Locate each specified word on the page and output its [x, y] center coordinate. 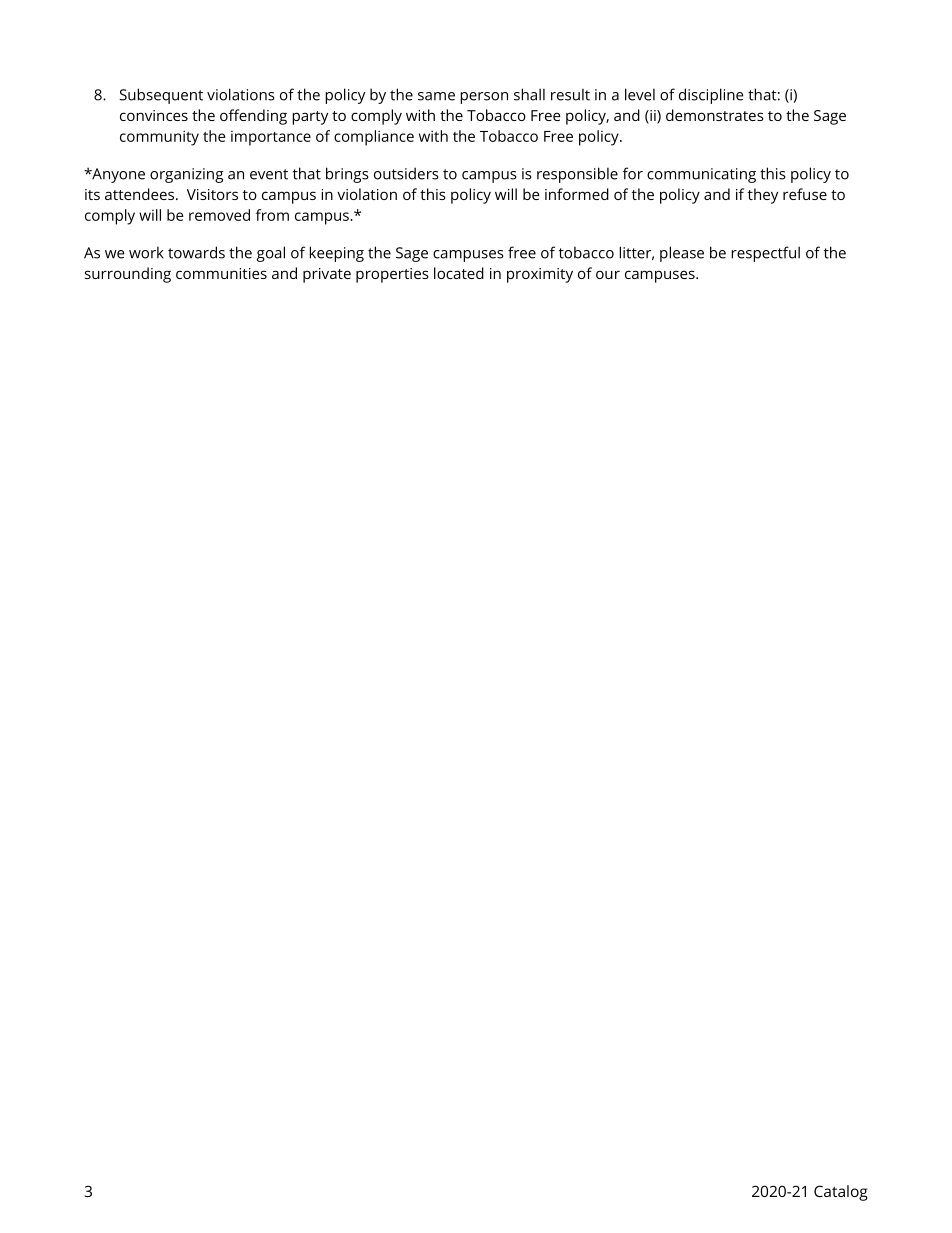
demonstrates [715, 115]
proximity [540, 275]
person [484, 98]
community [159, 138]
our [608, 274]
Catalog [841, 1193]
